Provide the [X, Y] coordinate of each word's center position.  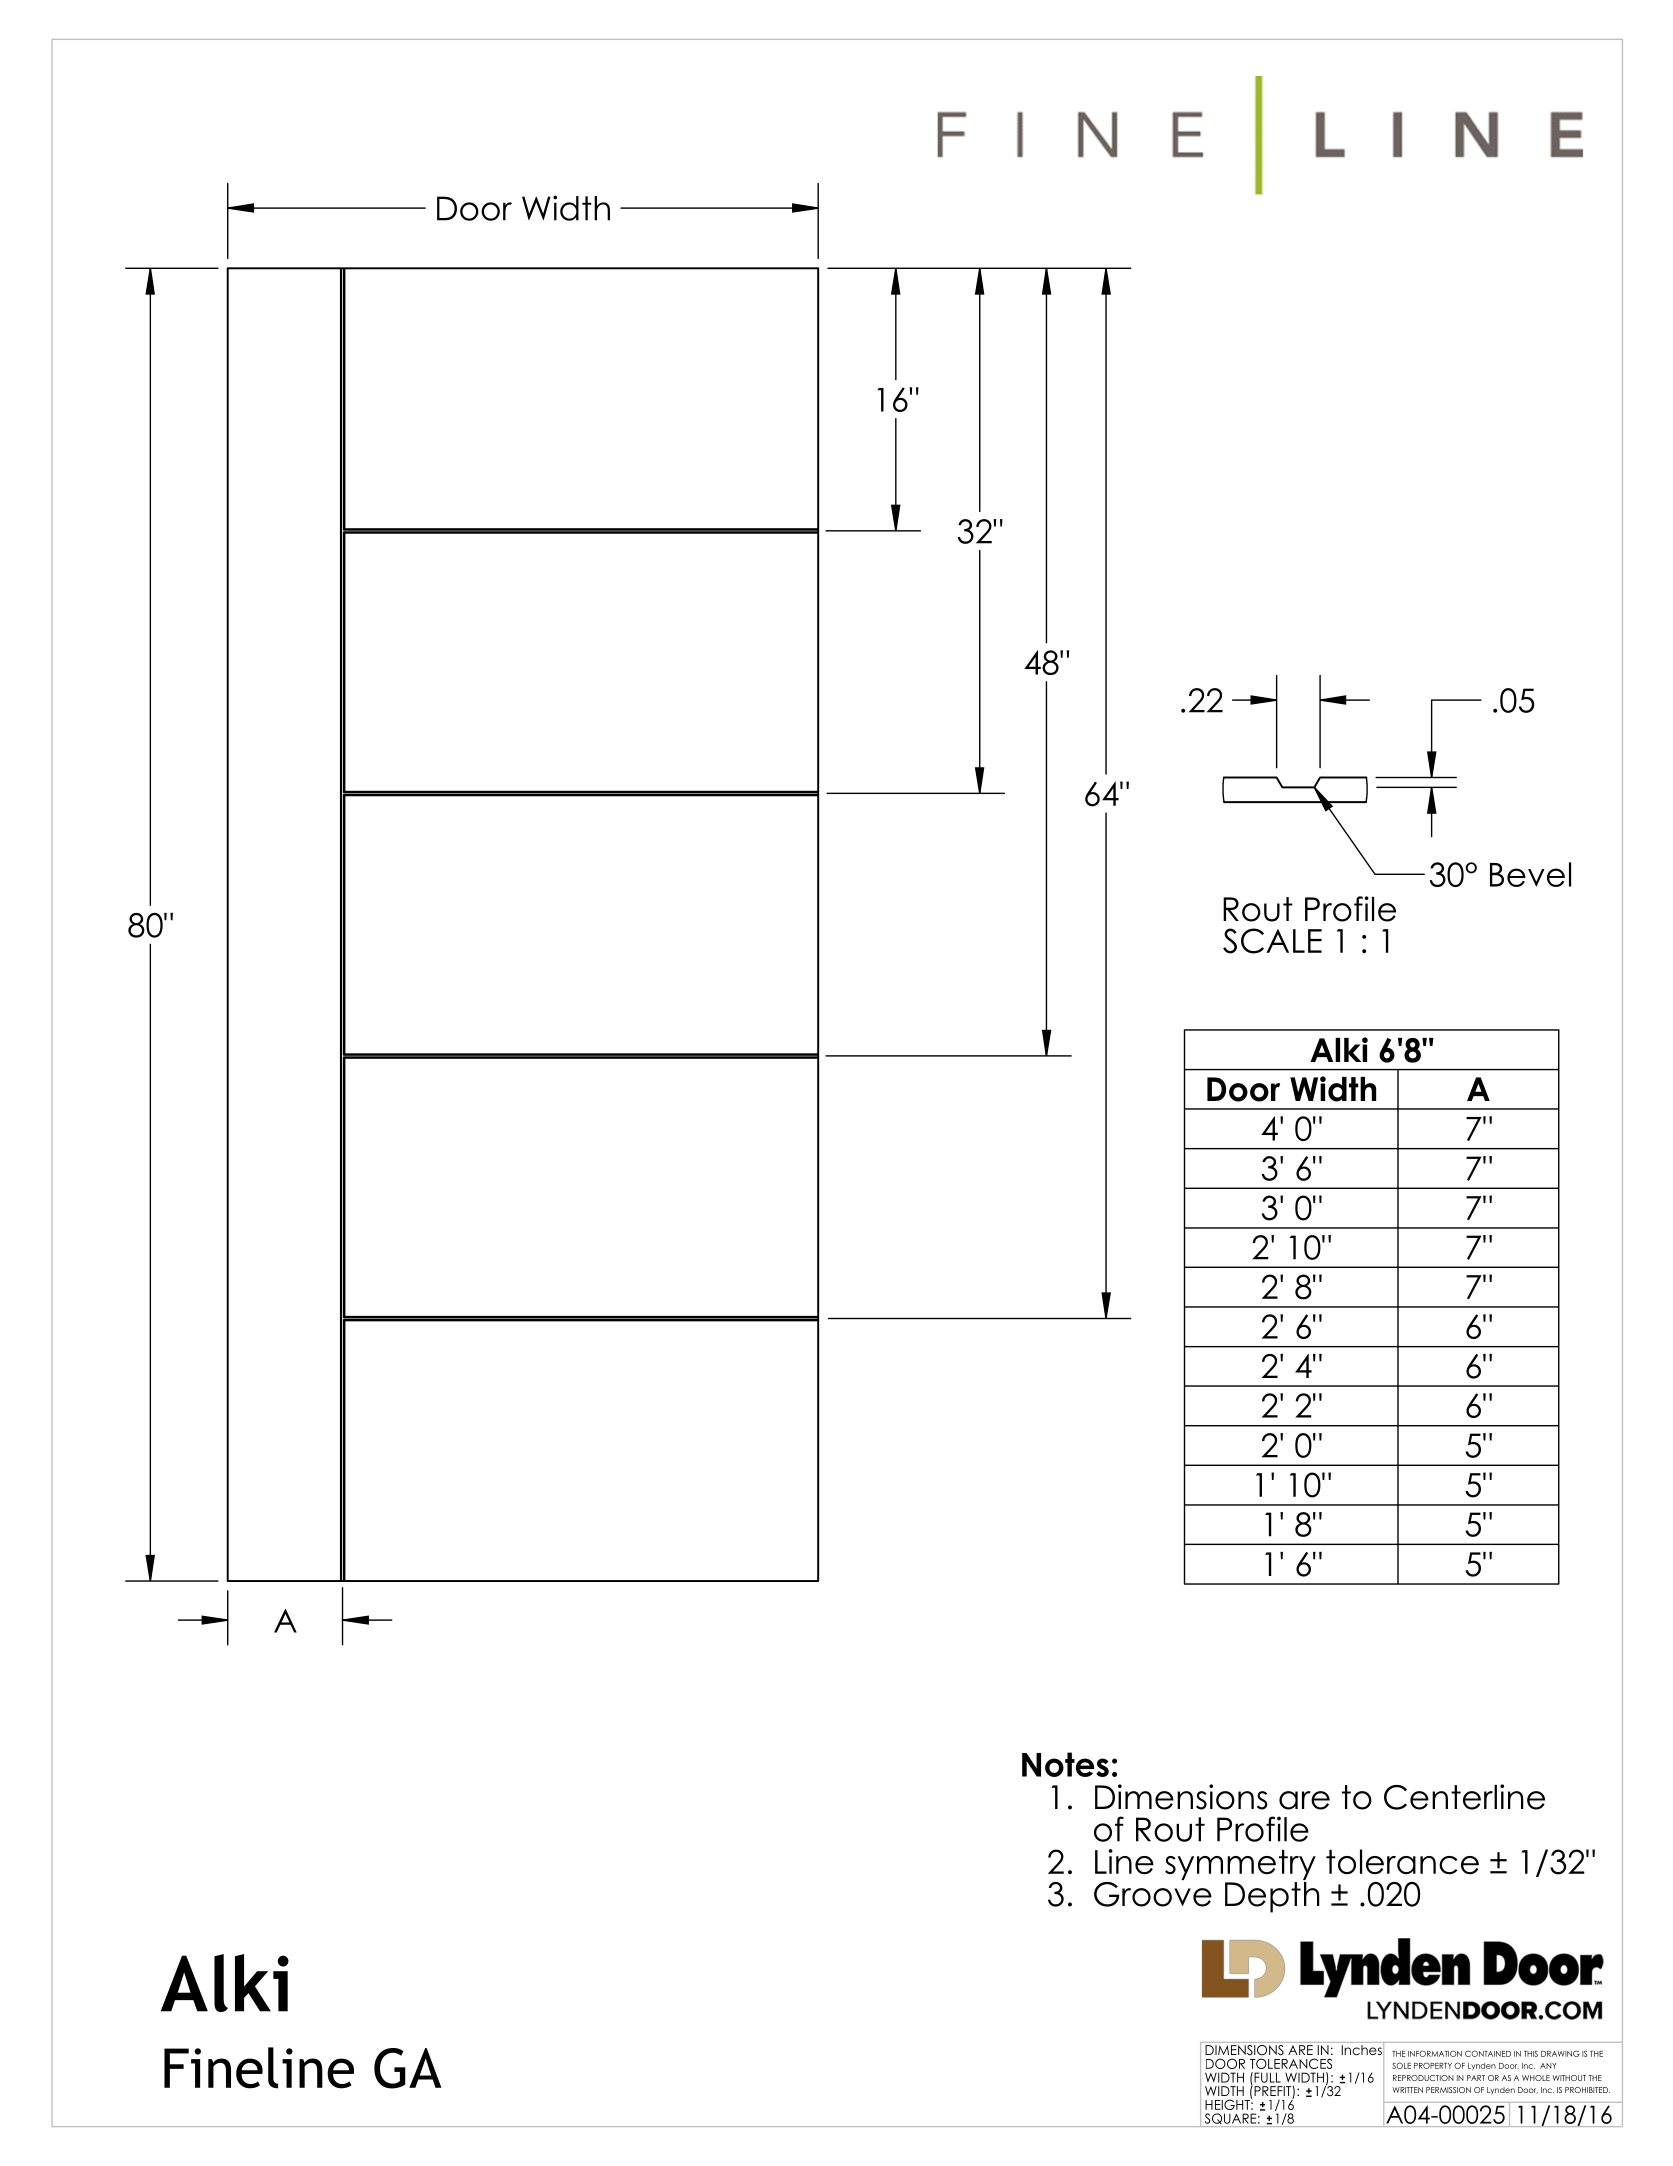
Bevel [1530, 874]
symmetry [1240, 1865]
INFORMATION [1435, 2053]
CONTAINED [1488, 2053]
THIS [1531, 2054]
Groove [1153, 1893]
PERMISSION [1448, 2090]
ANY [1548, 2066]
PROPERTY [1433, 2065]
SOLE [1401, 2065]
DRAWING [1560, 2053]
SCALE [1272, 941]
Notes [1065, 1764]
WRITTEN [1407, 2090]
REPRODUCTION [1423, 2078]
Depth [1272, 1896]
